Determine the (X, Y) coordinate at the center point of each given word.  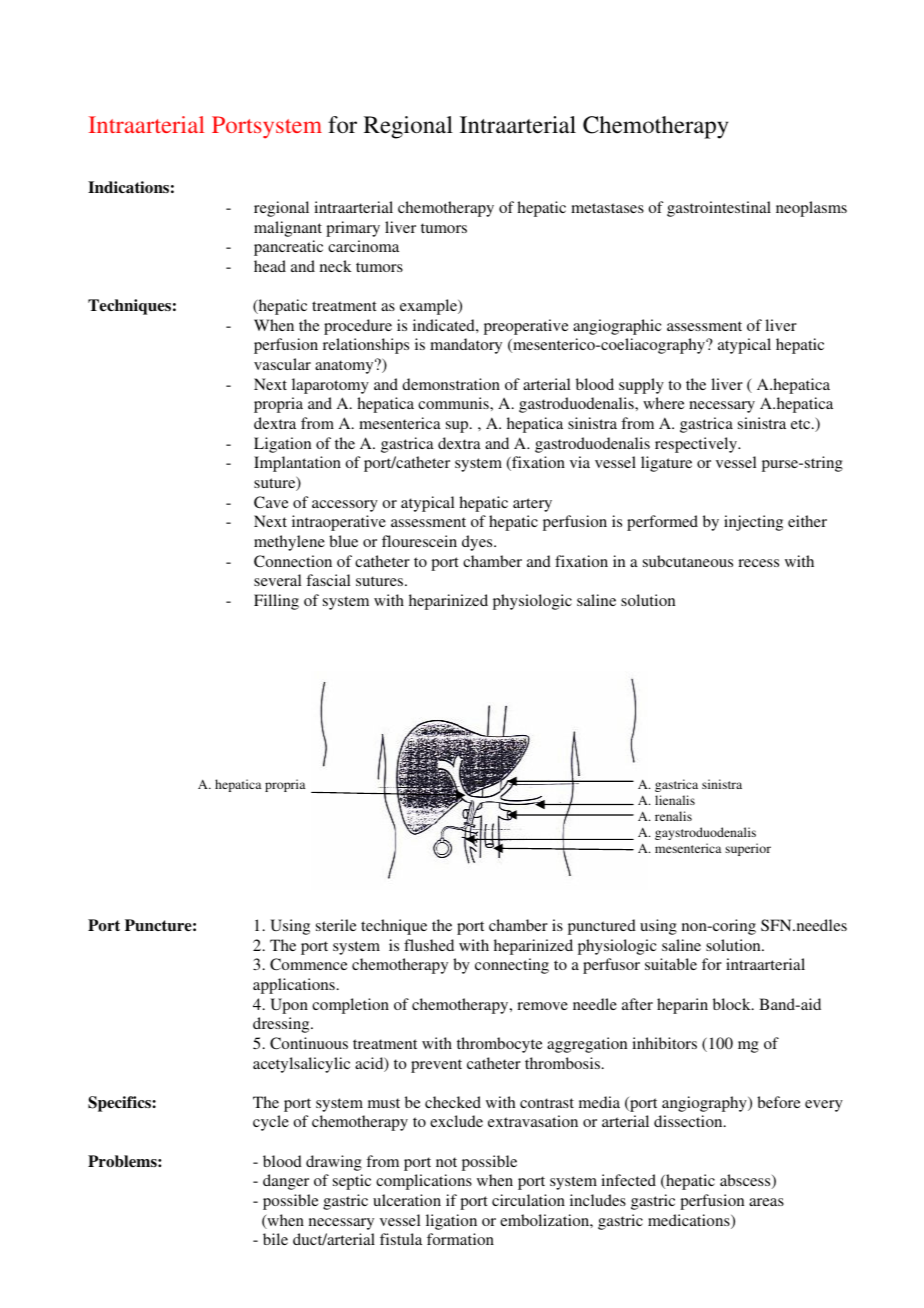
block (733, 1004)
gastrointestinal (719, 209)
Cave (271, 502)
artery (532, 505)
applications (294, 986)
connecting (512, 966)
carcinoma (363, 246)
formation (460, 1239)
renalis (673, 816)
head (270, 266)
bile (275, 1239)
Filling (276, 602)
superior (748, 849)
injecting (753, 523)
